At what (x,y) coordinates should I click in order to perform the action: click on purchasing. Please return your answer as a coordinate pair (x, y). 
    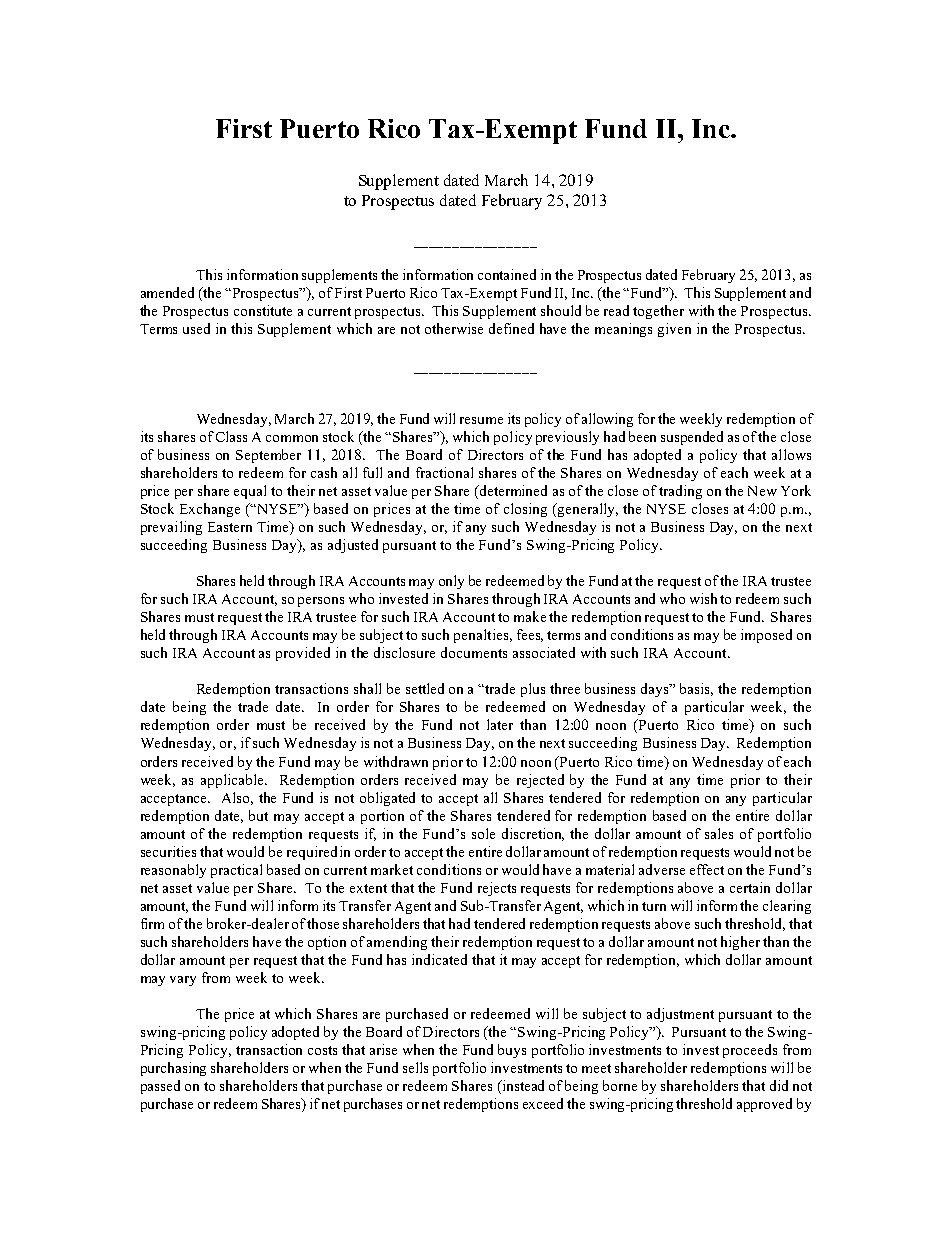
    Looking at the image, I should click on (173, 1069).
